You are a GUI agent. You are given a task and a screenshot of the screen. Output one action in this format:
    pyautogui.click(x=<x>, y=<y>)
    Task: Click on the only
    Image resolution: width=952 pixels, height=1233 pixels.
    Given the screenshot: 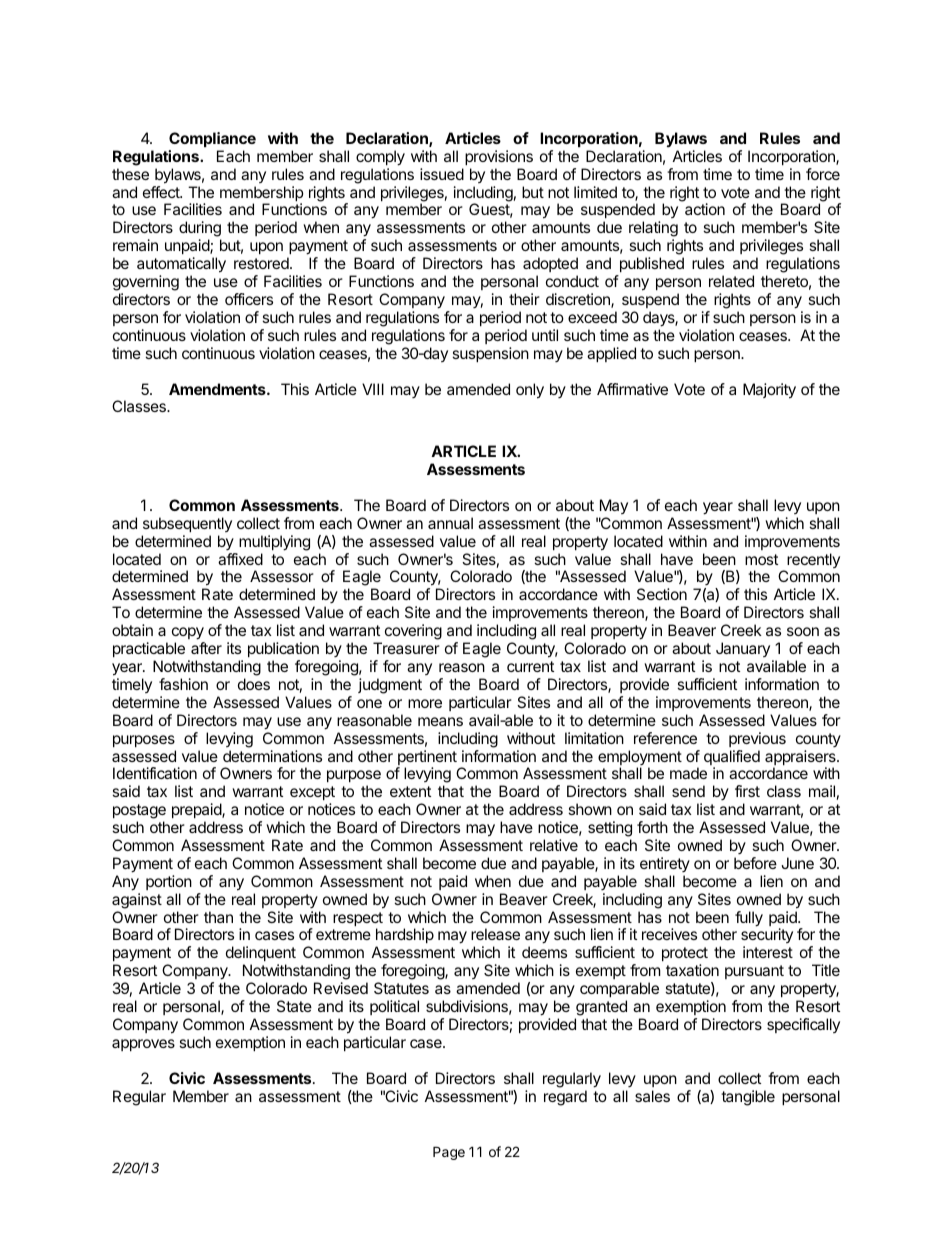 What is the action you would take?
    pyautogui.click(x=530, y=391)
